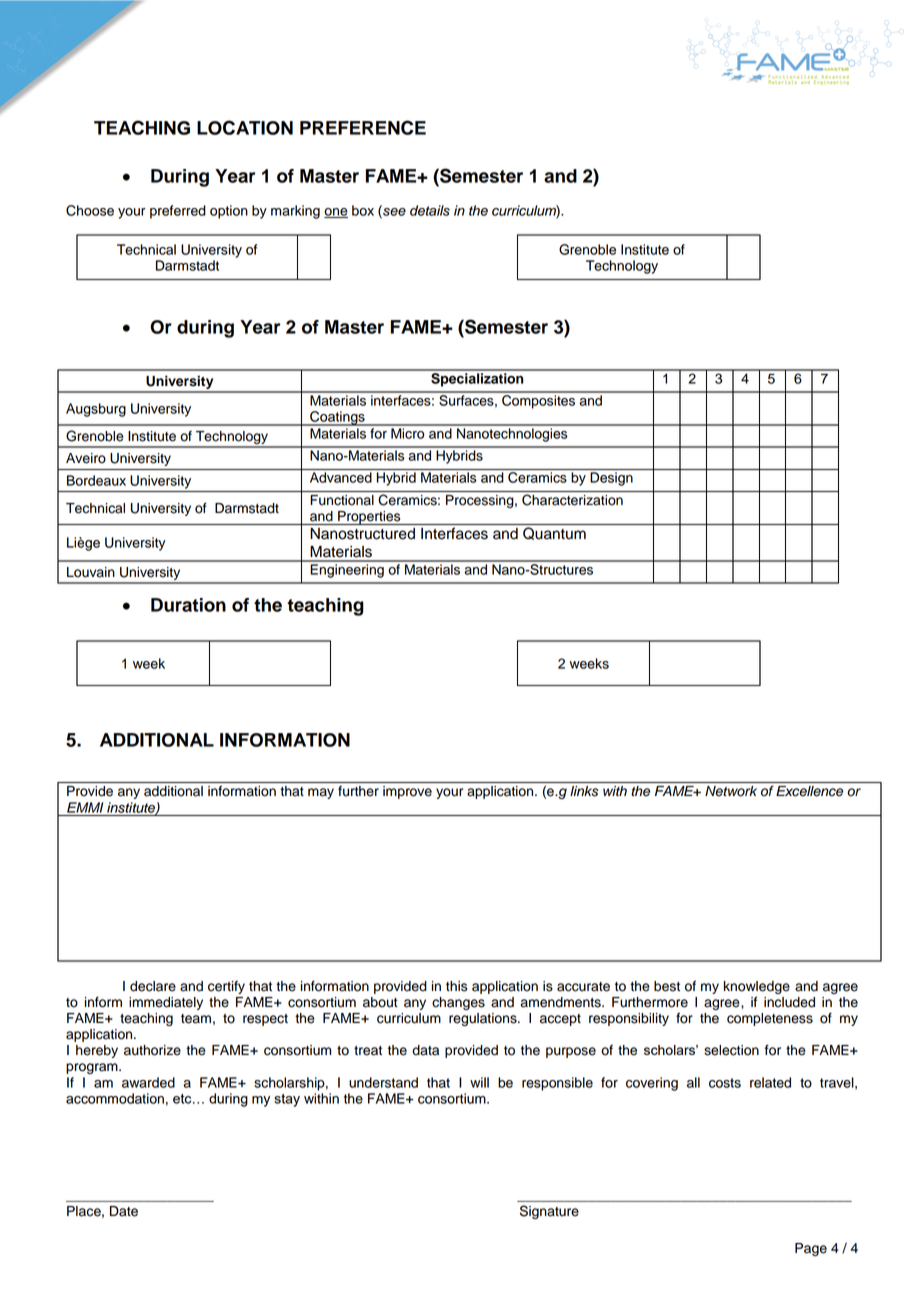 The image size is (924, 1308). What do you see at coordinates (611, 479) in the page?
I see `Design` at bounding box center [611, 479].
